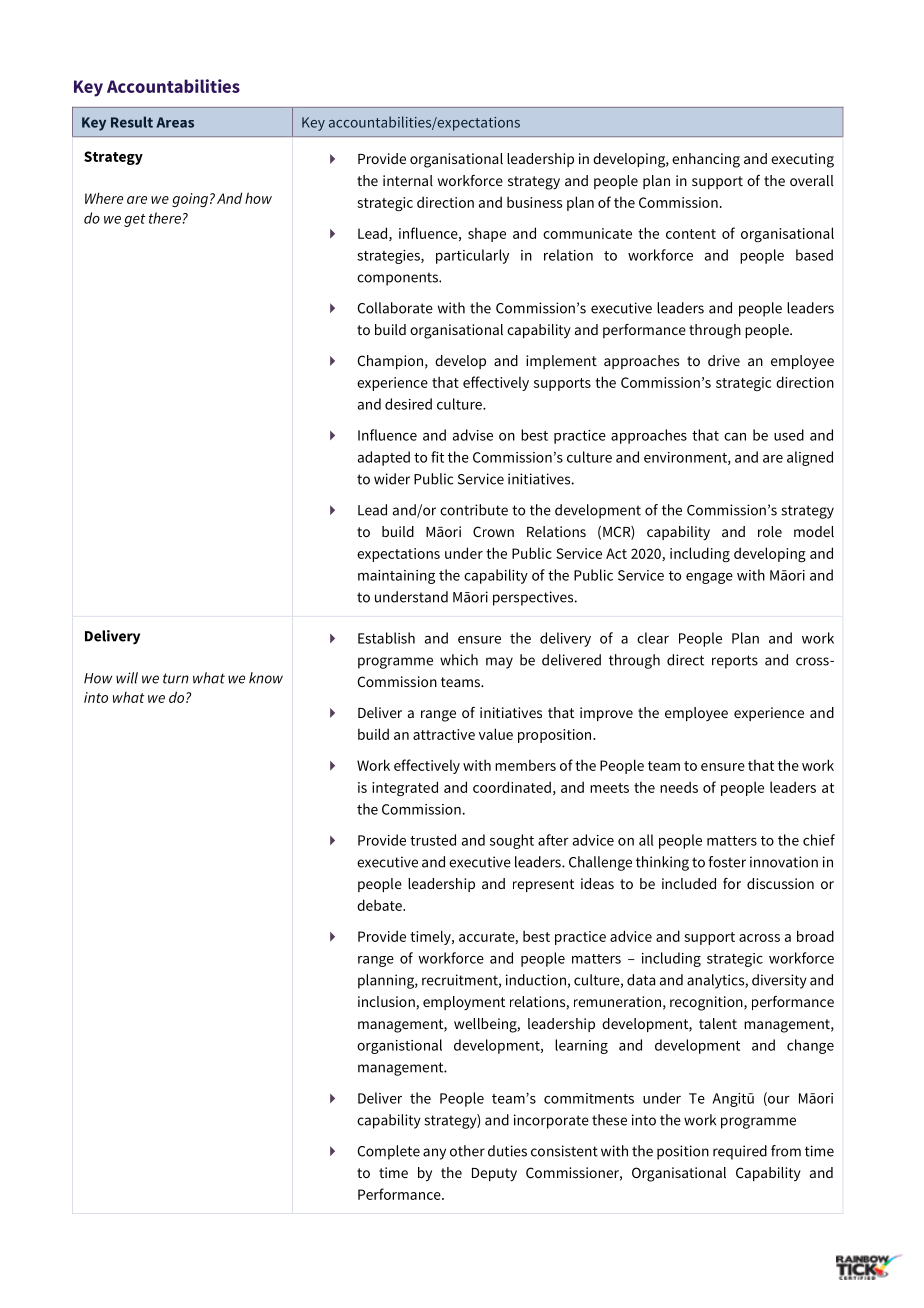 This screenshot has width=924, height=1308. What do you see at coordinates (384, 458) in the screenshot?
I see `adapted` at bounding box center [384, 458].
